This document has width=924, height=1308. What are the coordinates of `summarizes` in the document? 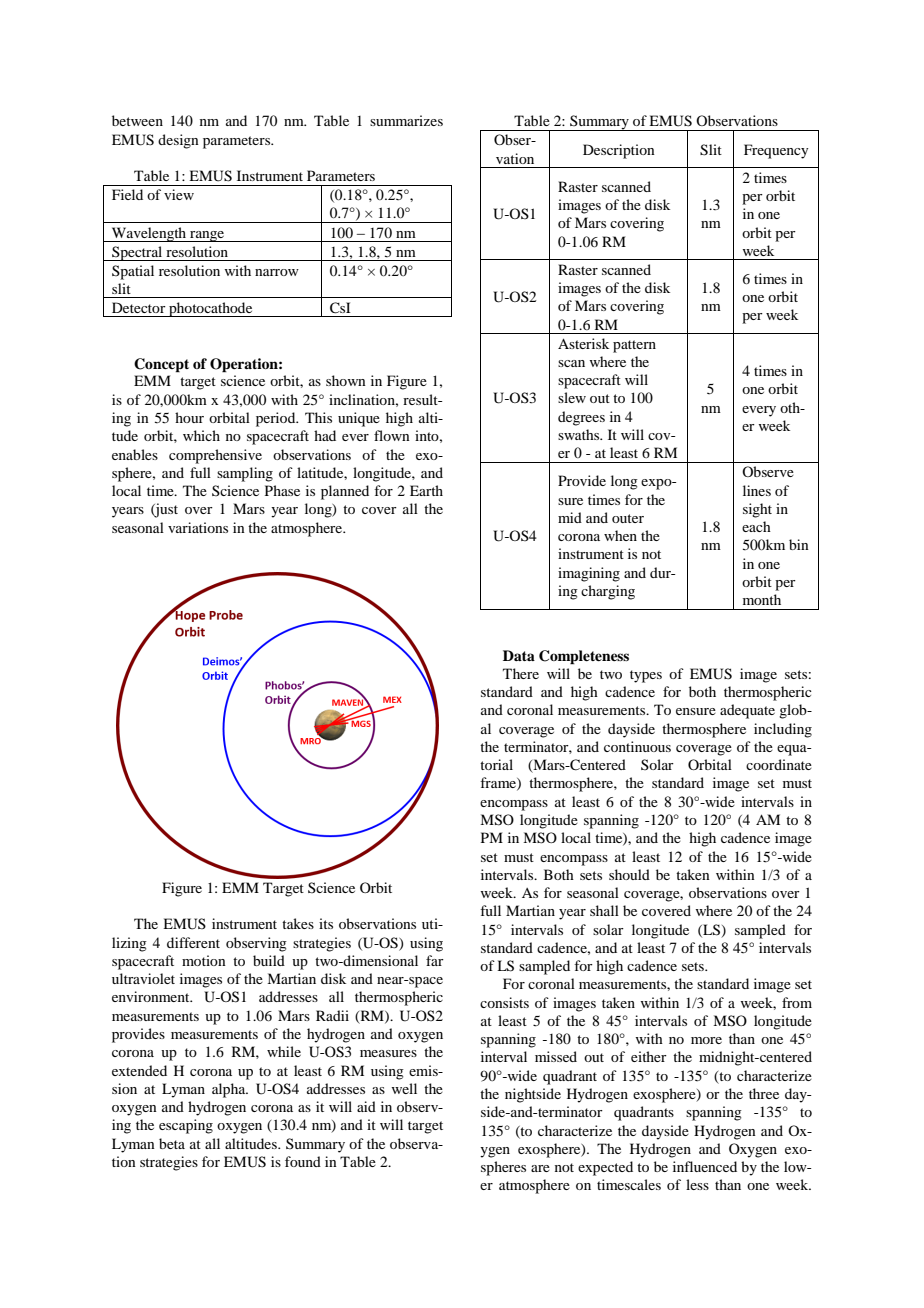 It's located at (406, 120).
